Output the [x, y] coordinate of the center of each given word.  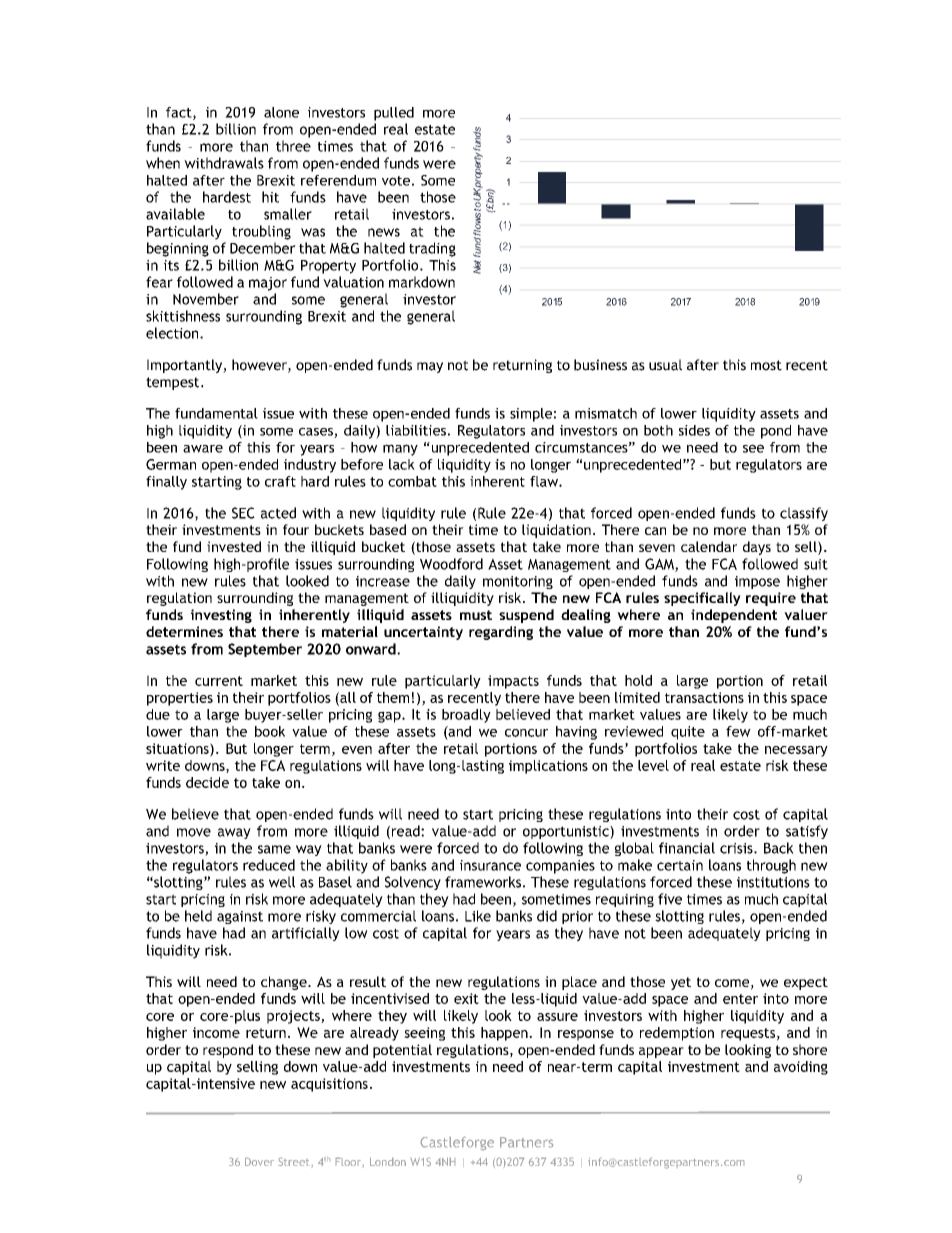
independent [734, 616]
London [388, 1162]
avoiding [801, 1068]
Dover [259, 1162]
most [766, 365]
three [293, 146]
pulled [394, 114]
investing [221, 616]
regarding [501, 633]
